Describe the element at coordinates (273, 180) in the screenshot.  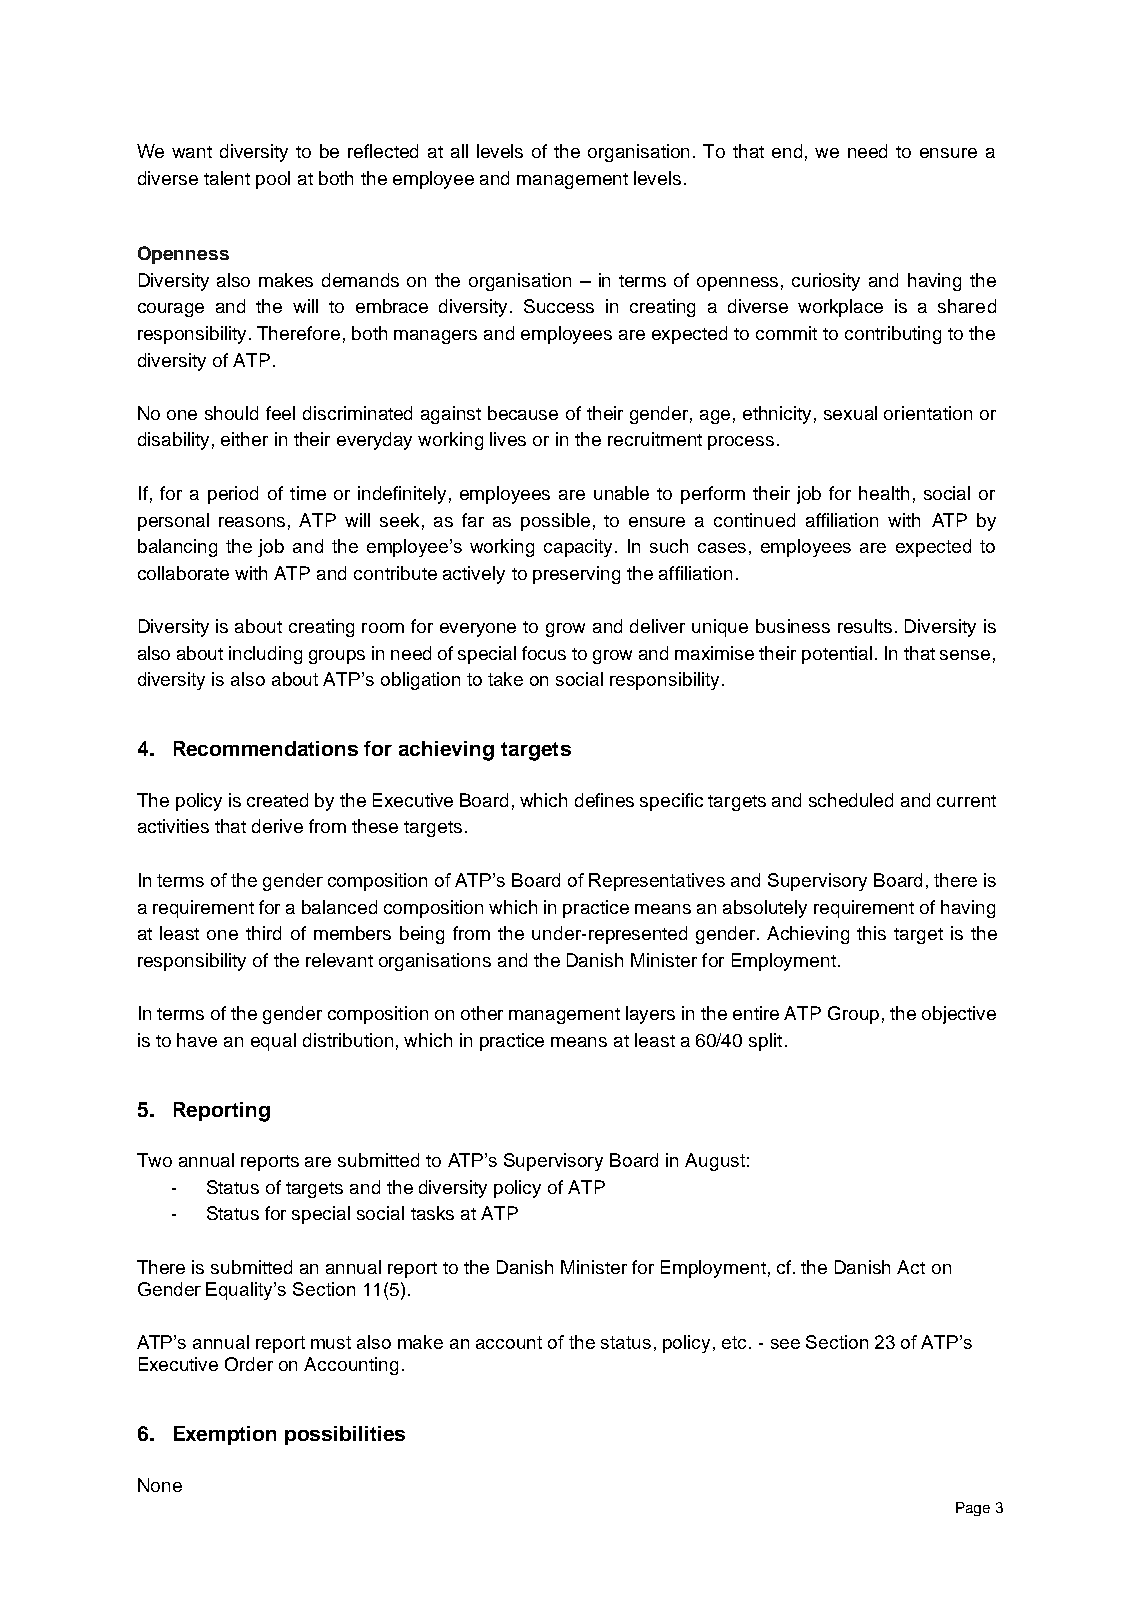
I see `pool` at that location.
